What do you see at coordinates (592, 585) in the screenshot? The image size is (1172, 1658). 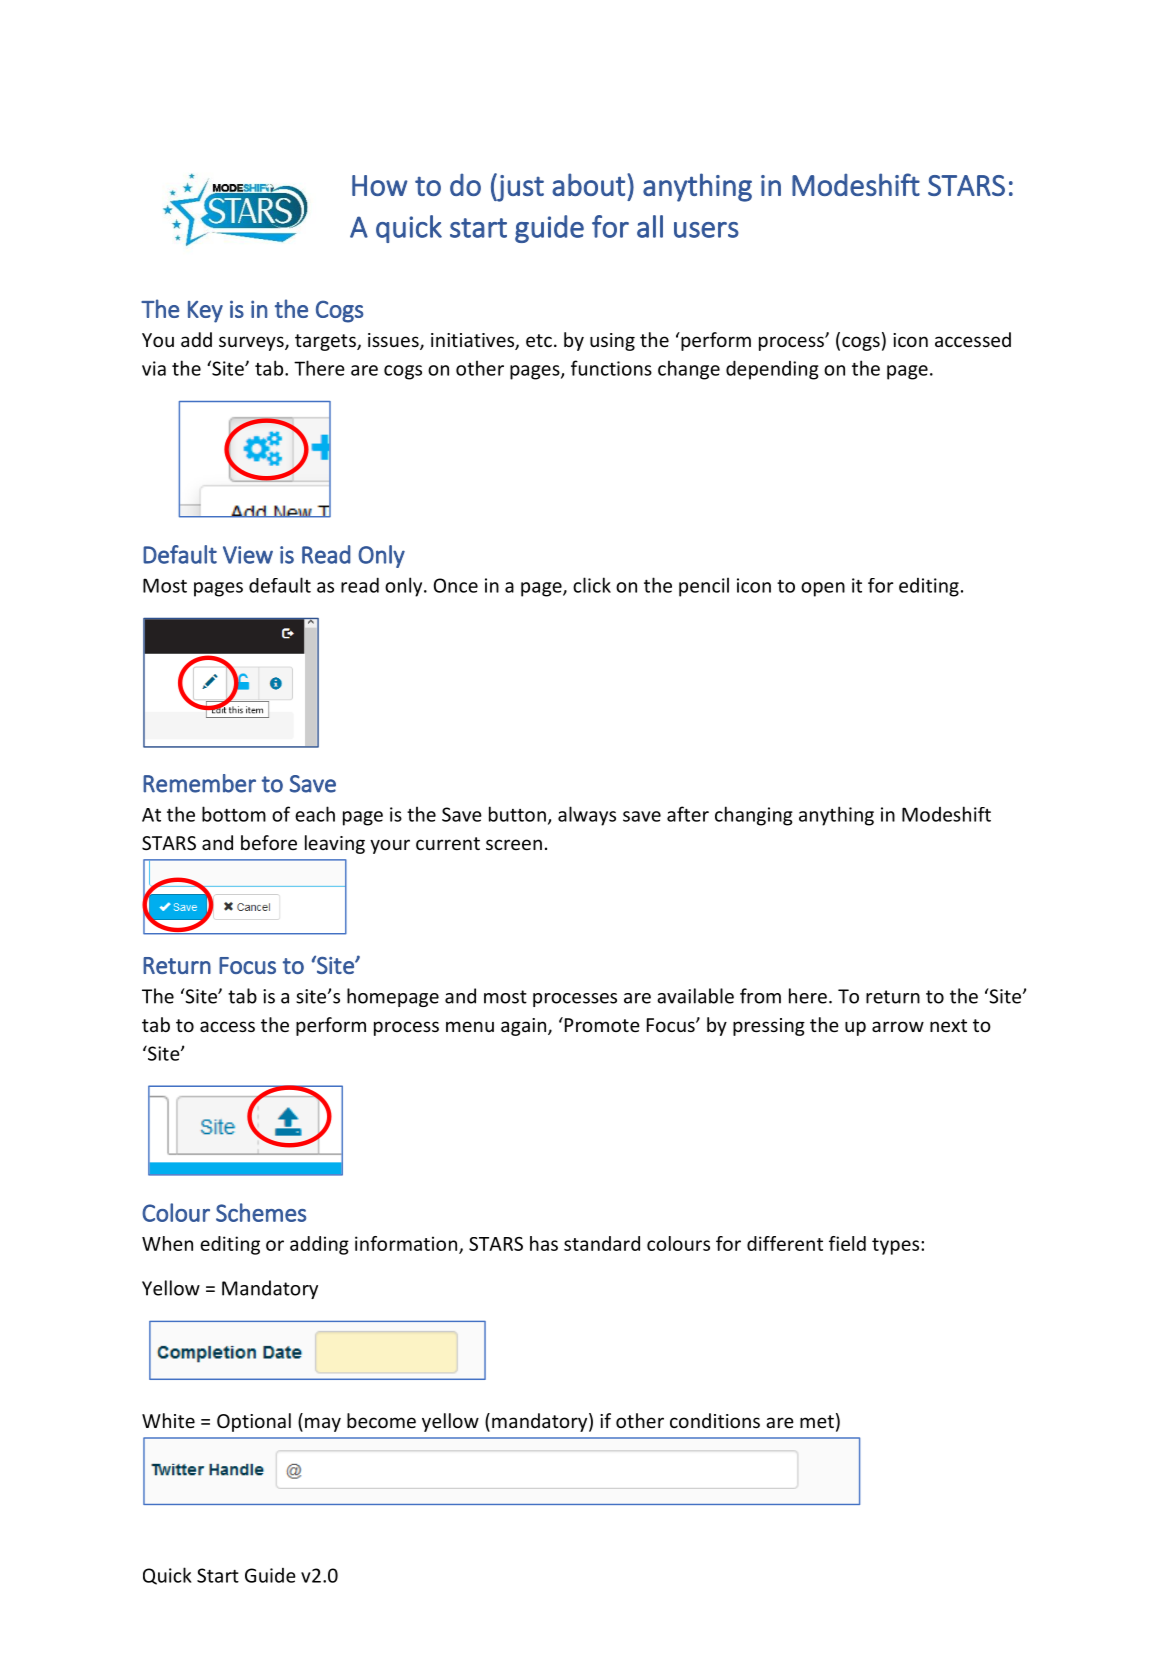 I see `click` at bounding box center [592, 585].
